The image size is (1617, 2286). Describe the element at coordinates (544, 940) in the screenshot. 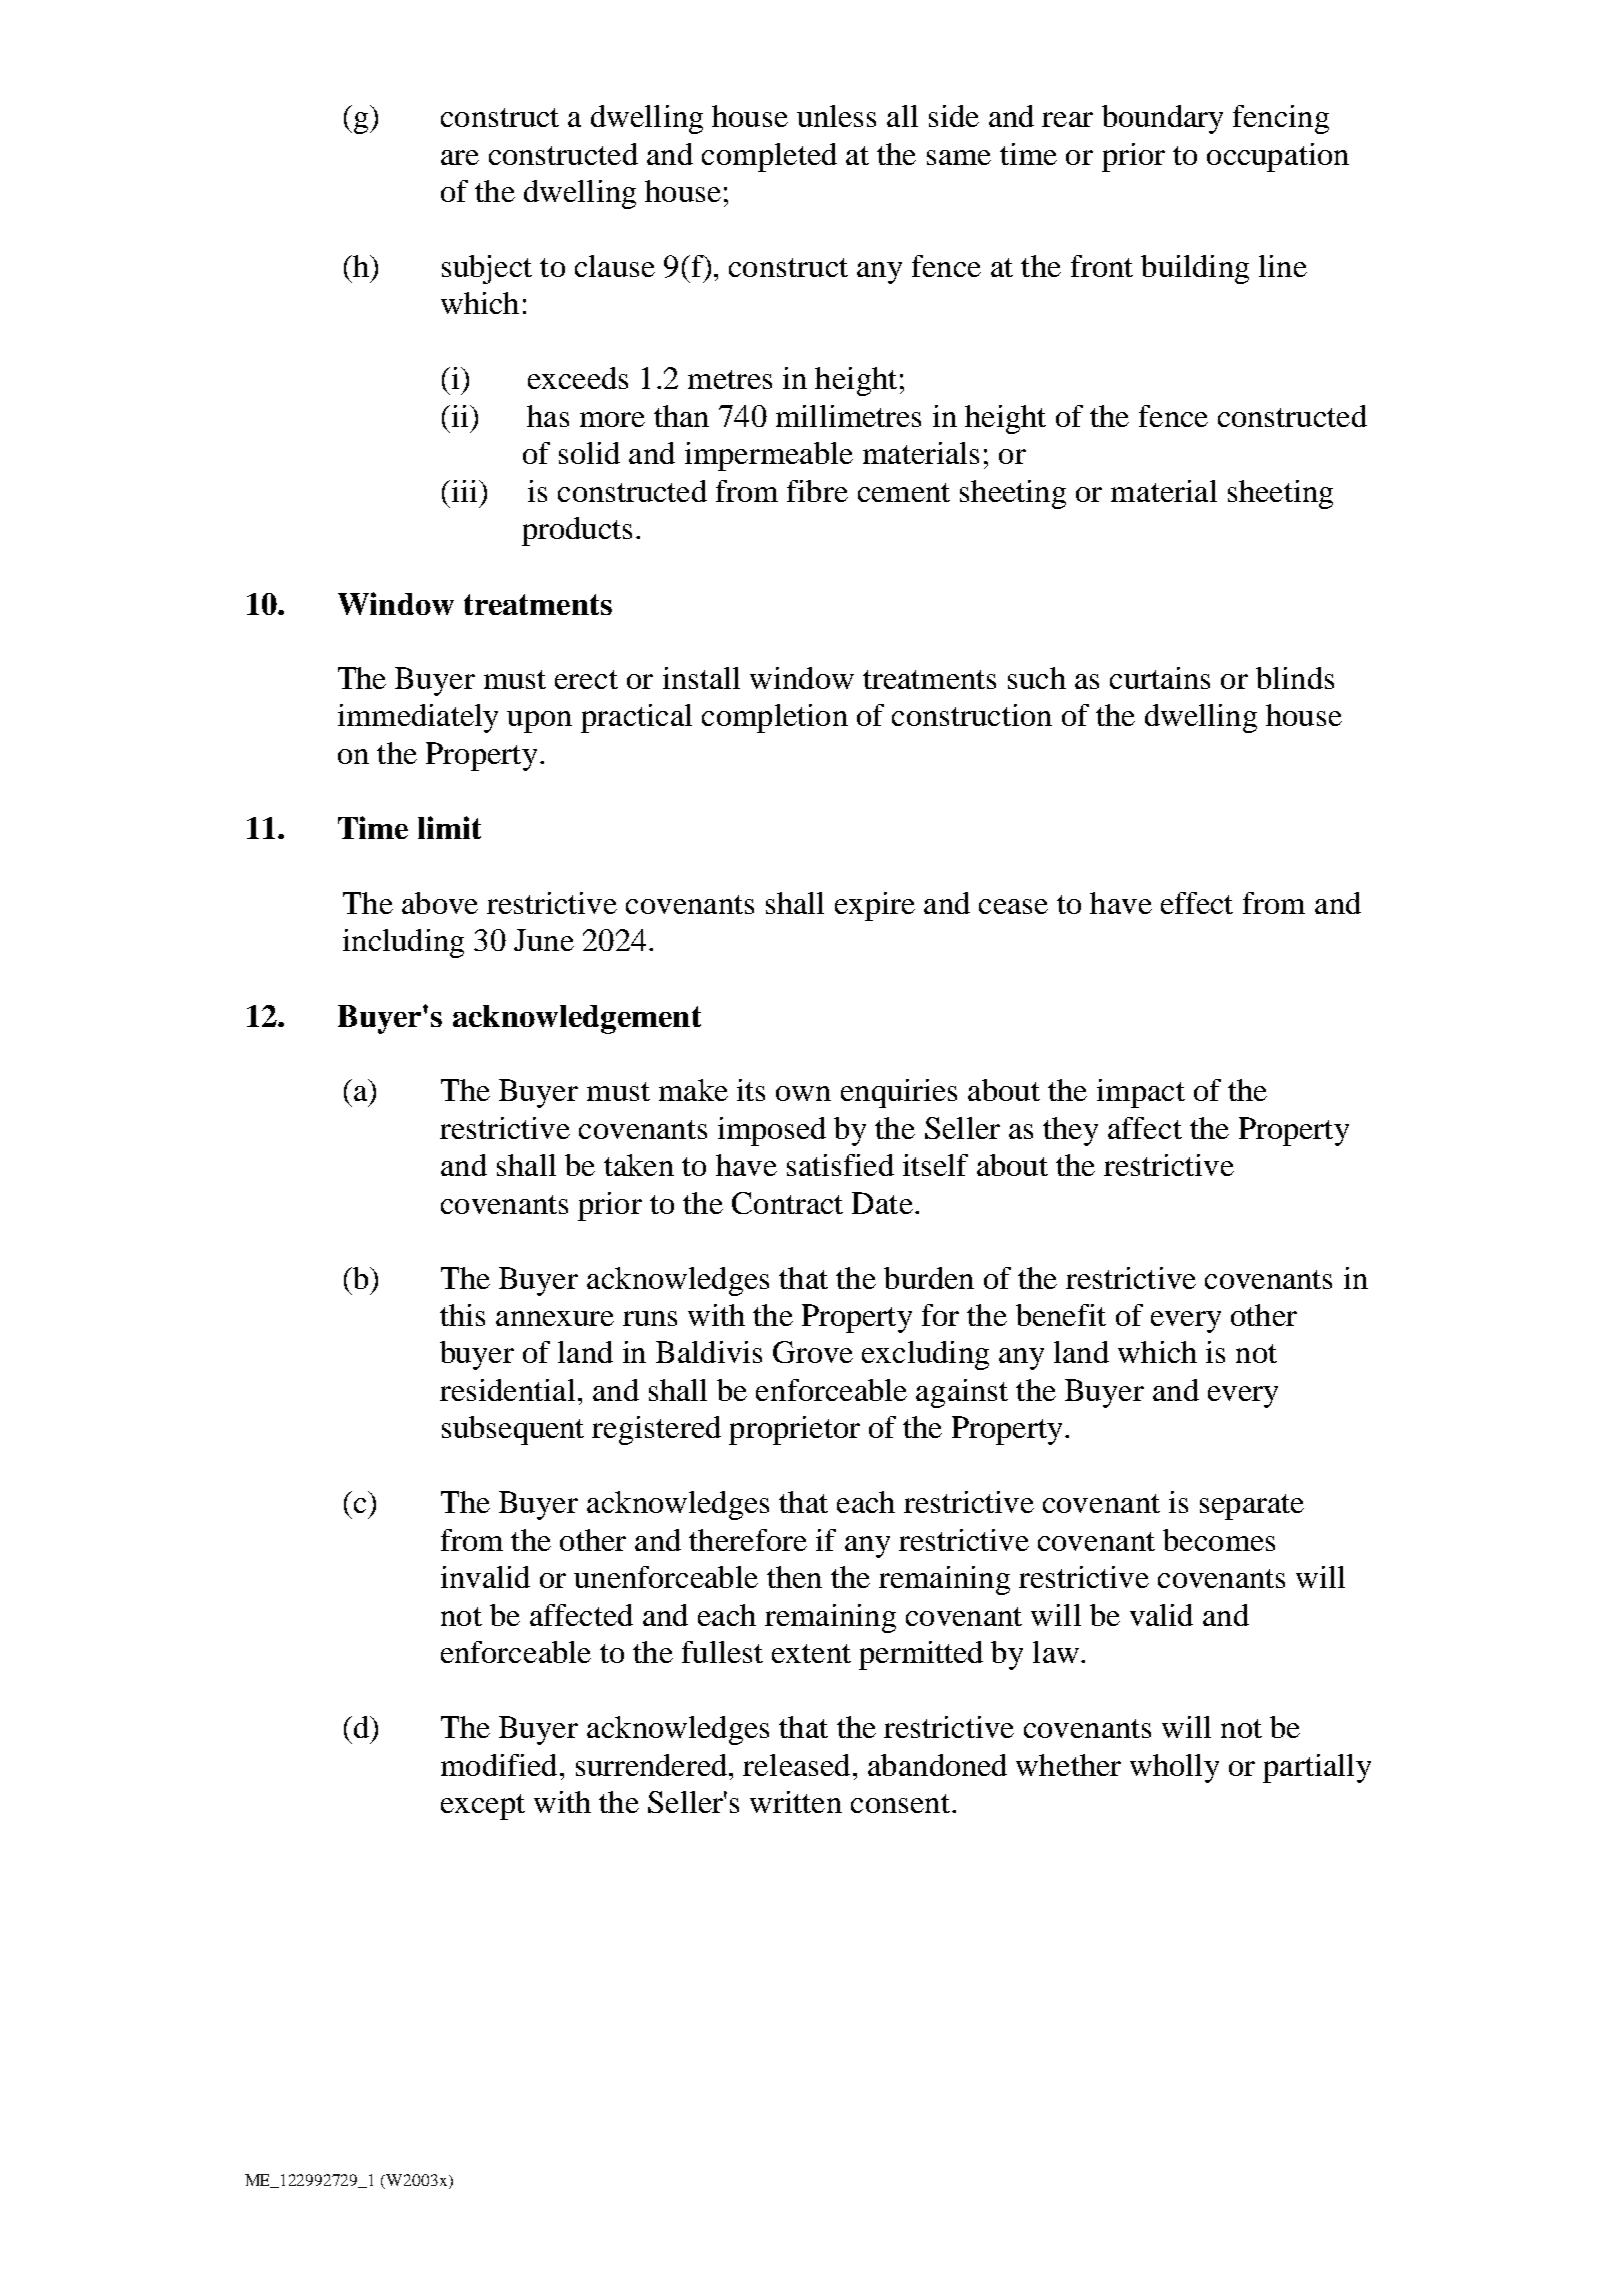

I see `June` at that location.
